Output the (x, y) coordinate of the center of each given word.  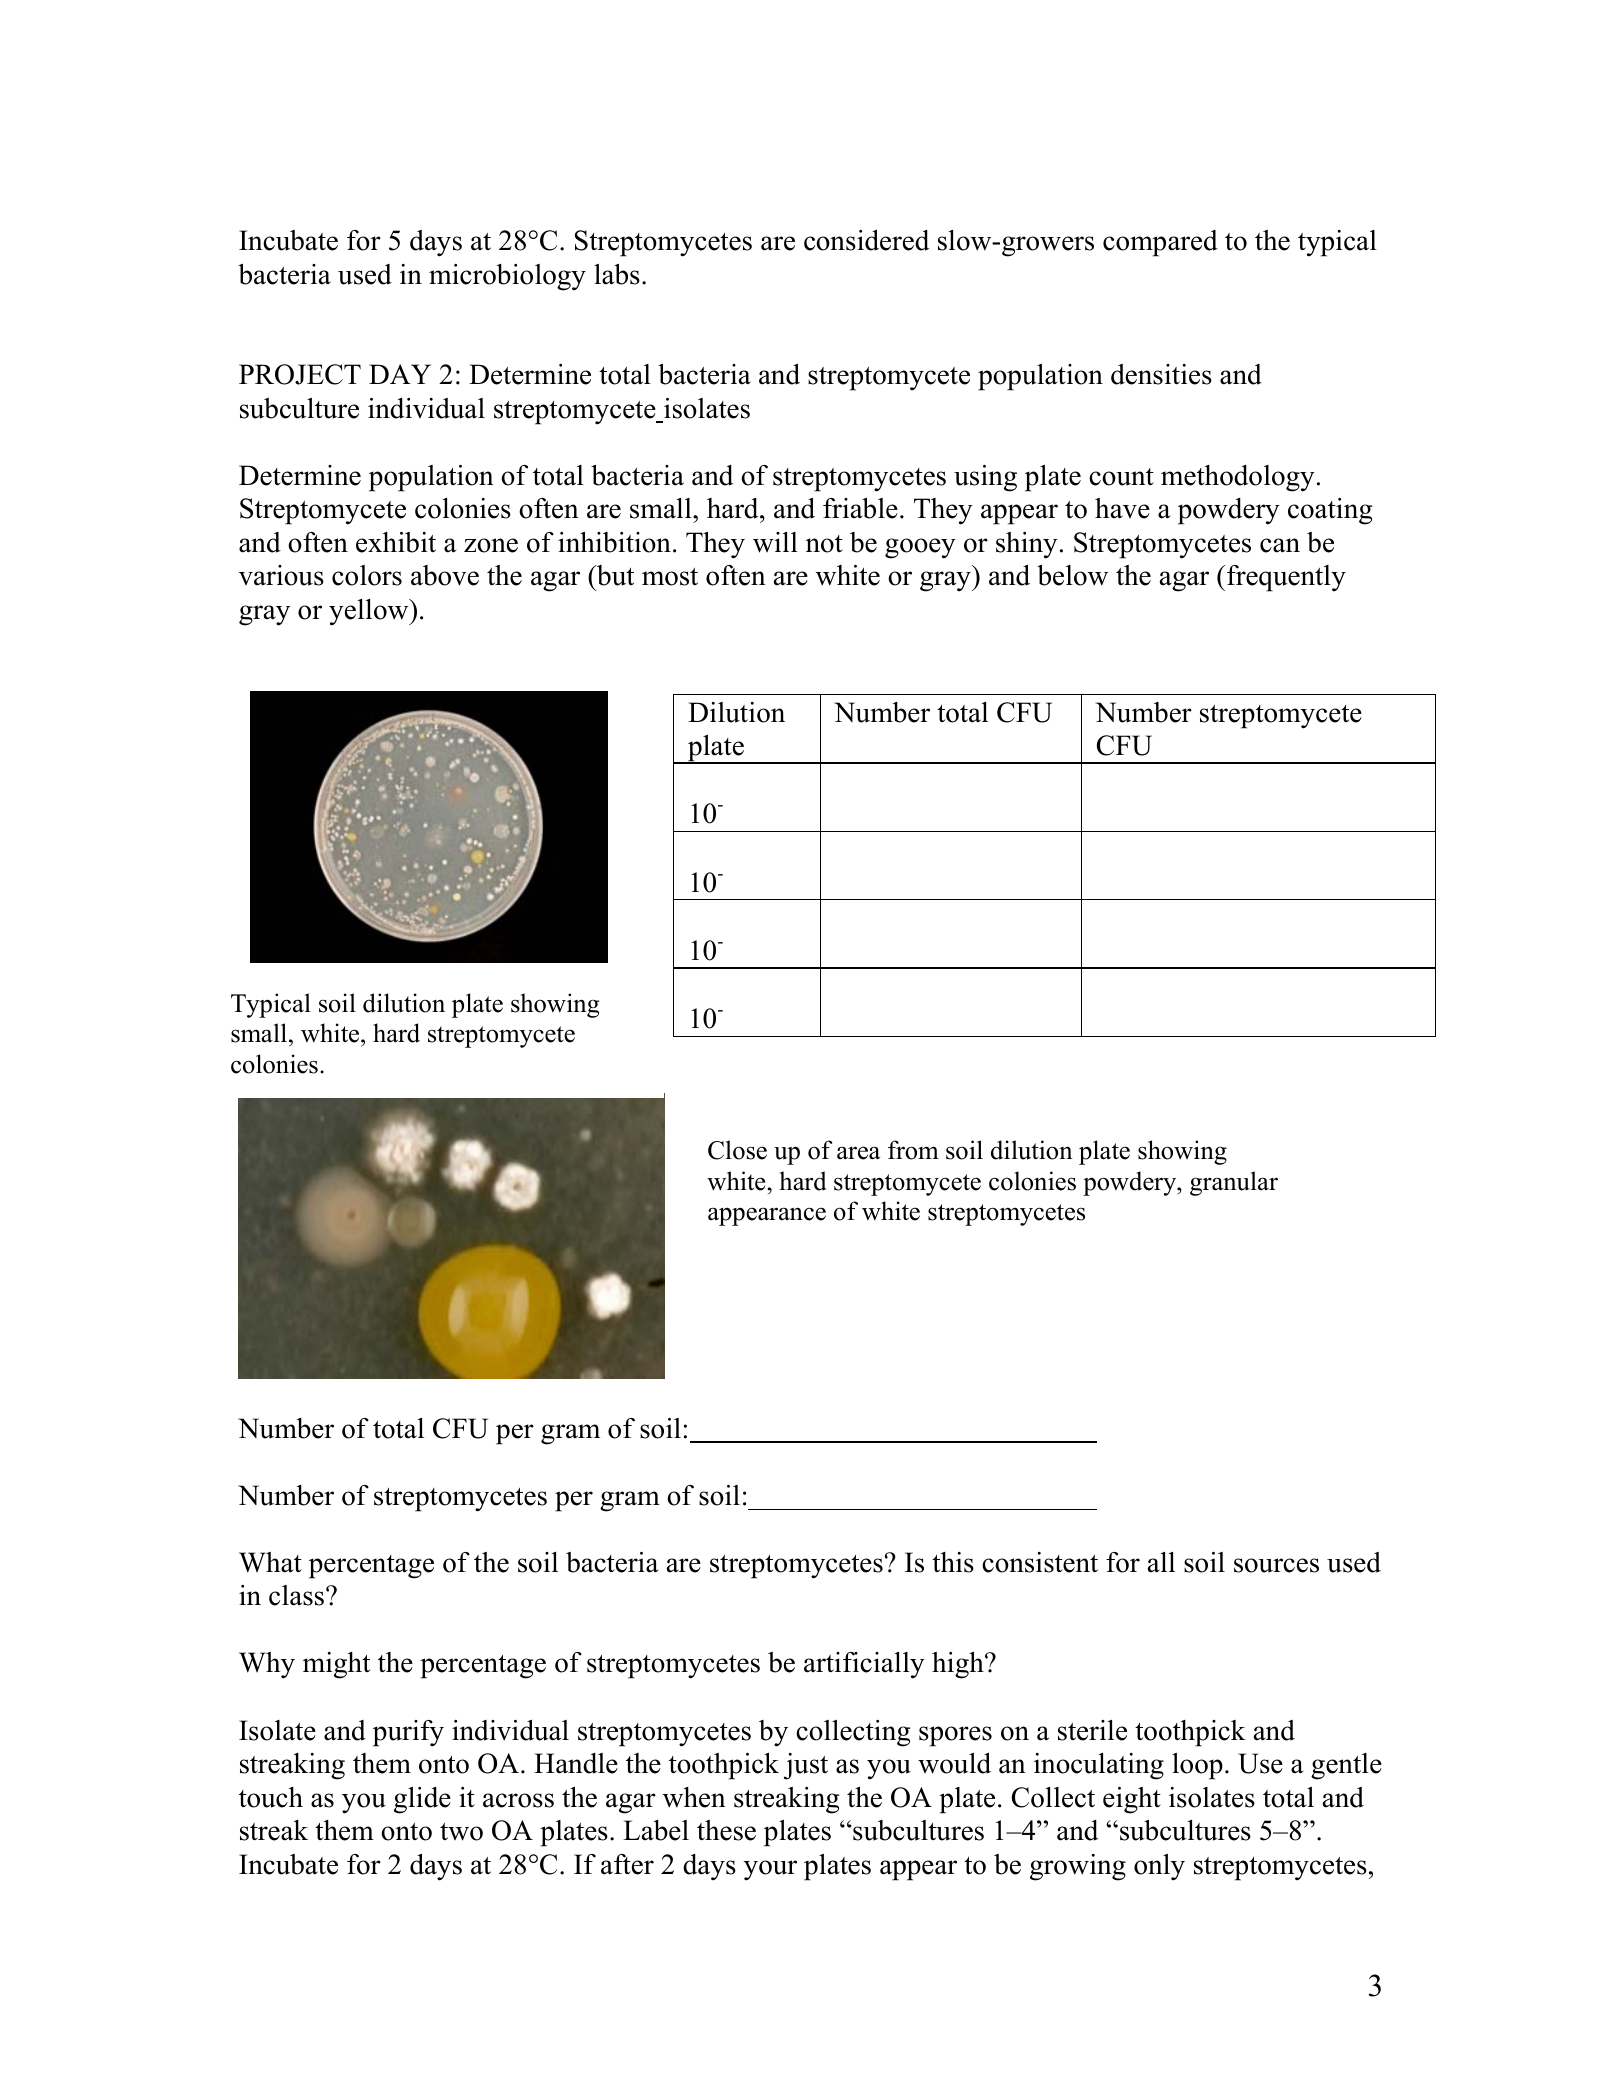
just (806, 1766)
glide (422, 1800)
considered (866, 240)
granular (1234, 1183)
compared (1160, 243)
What (270, 1562)
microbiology (507, 277)
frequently (1286, 578)
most (670, 577)
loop (1197, 1766)
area (858, 1153)
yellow (370, 612)
